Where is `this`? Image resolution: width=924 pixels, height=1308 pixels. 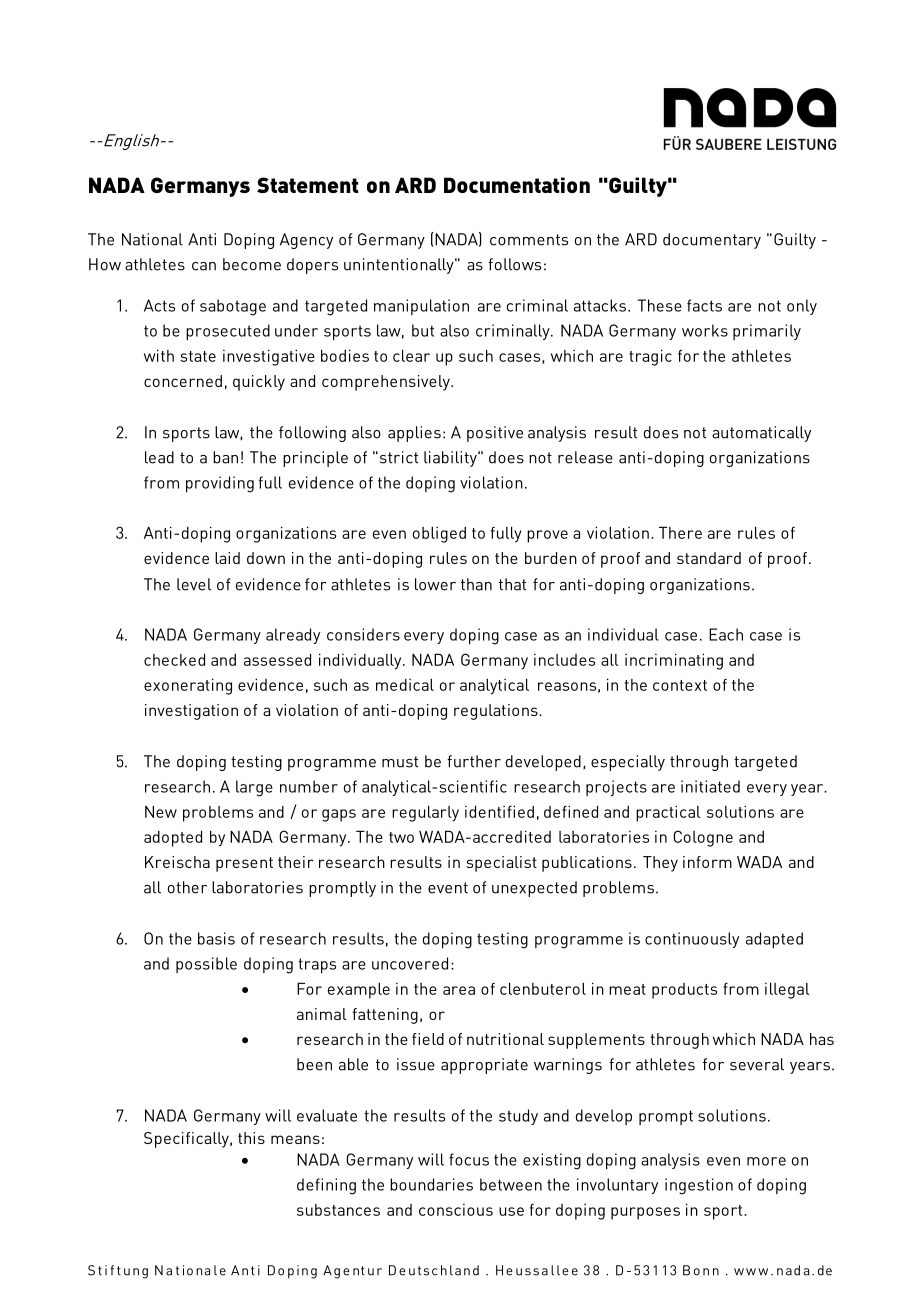
this is located at coordinates (251, 1138).
